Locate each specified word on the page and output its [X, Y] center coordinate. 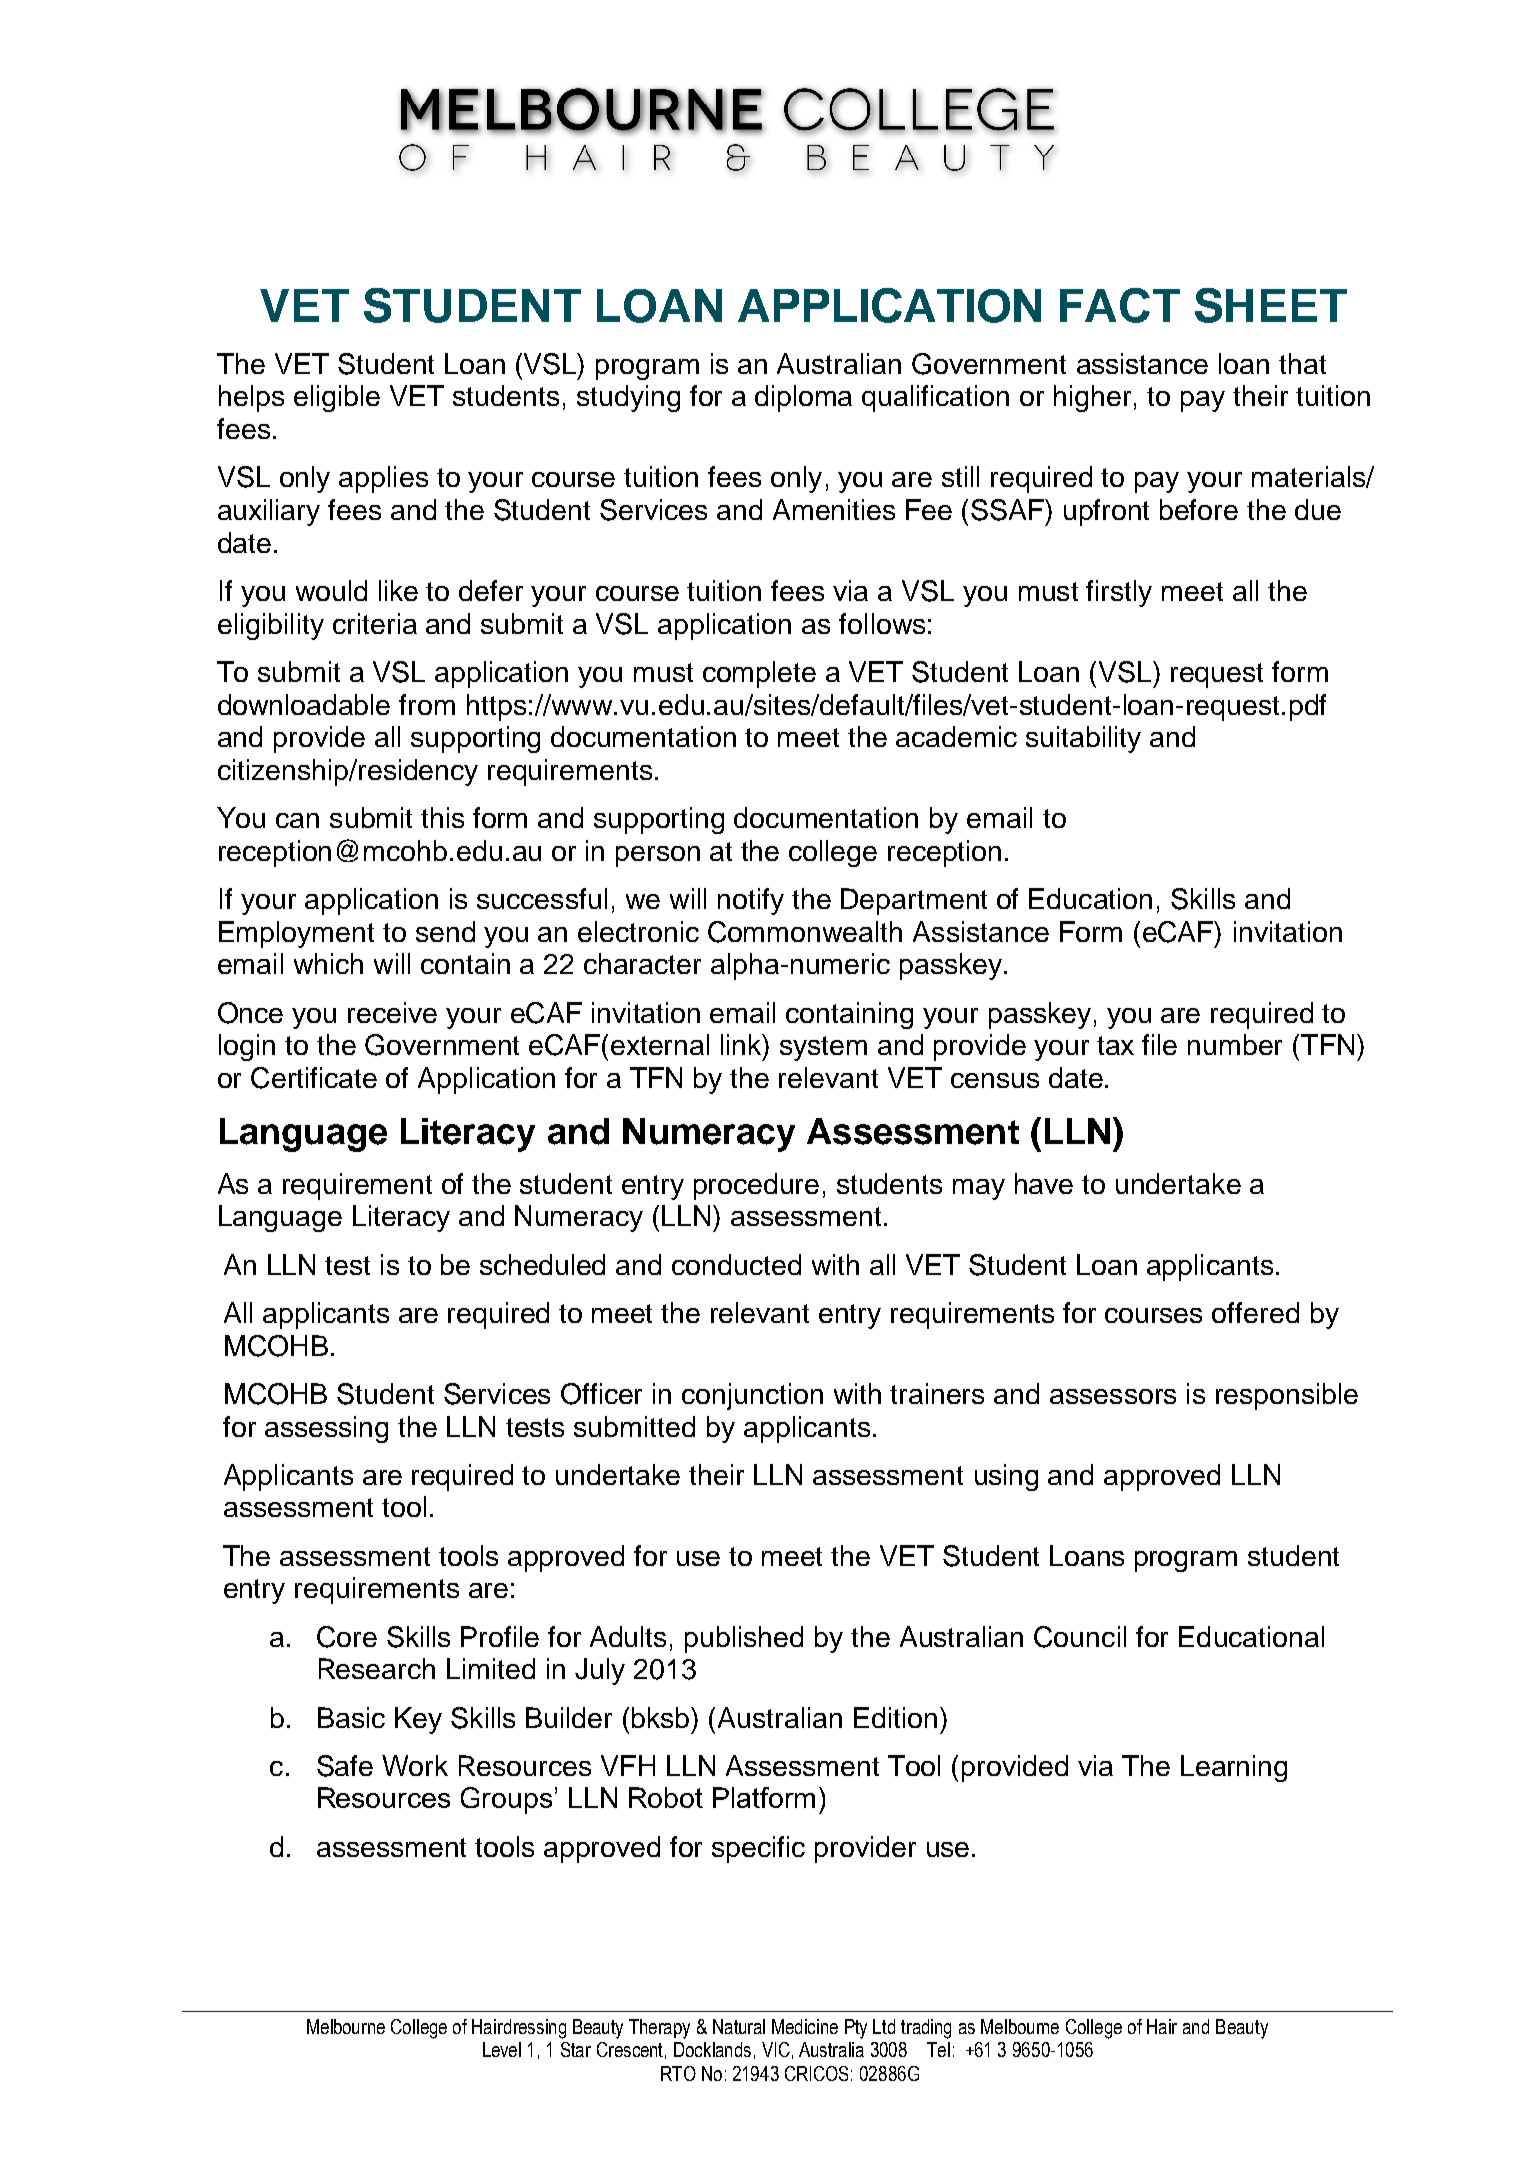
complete [759, 674]
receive [392, 1012]
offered [1255, 1312]
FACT [1120, 305]
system [823, 1048]
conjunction [752, 1396]
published [744, 1639]
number [1235, 1044]
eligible [337, 398]
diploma [803, 398]
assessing [326, 1429]
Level [502, 2049]
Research [377, 1668]
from [427, 704]
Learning [1234, 1768]
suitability [1083, 739]
